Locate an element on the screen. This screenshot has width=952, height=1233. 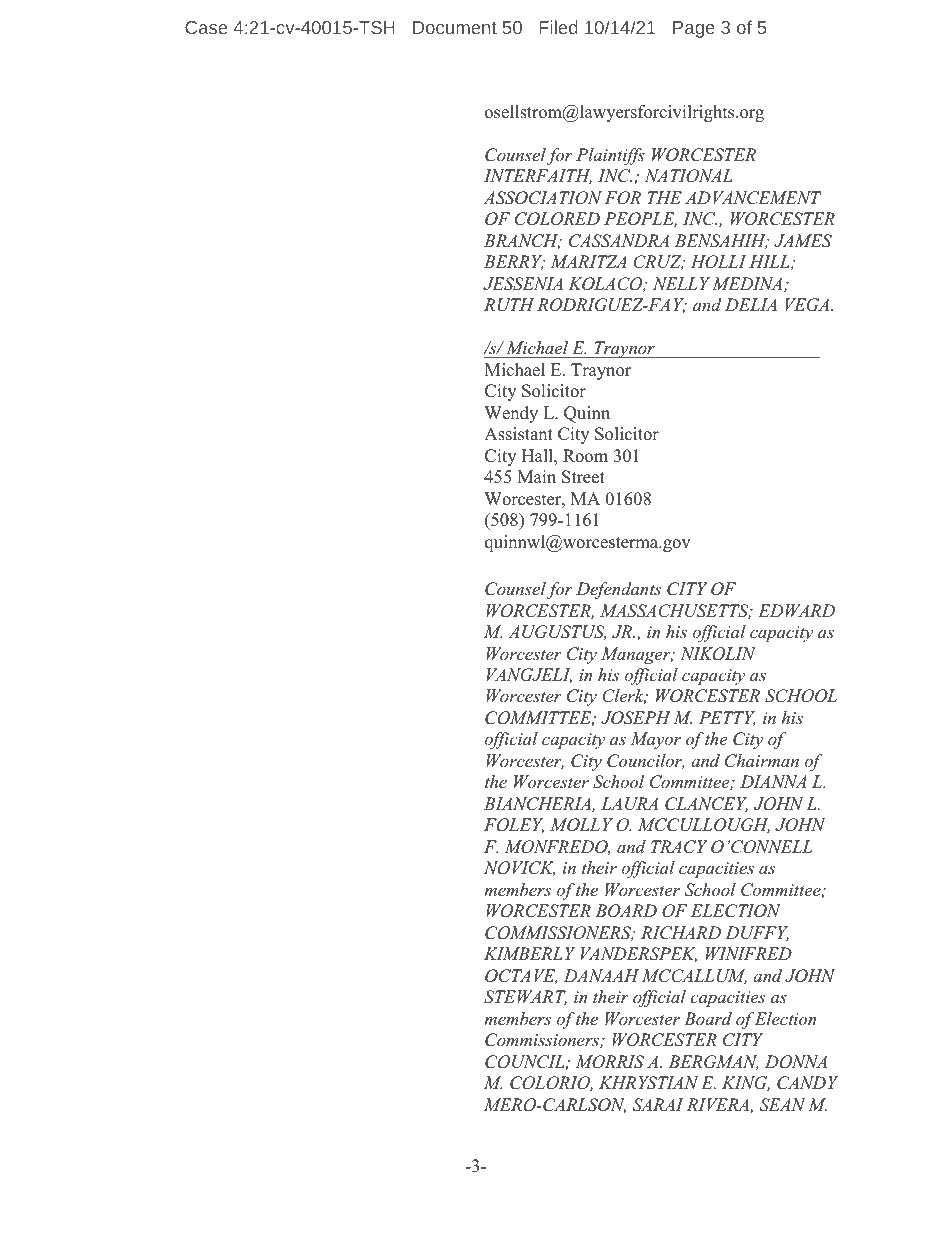
Page is located at coordinates (694, 29).
